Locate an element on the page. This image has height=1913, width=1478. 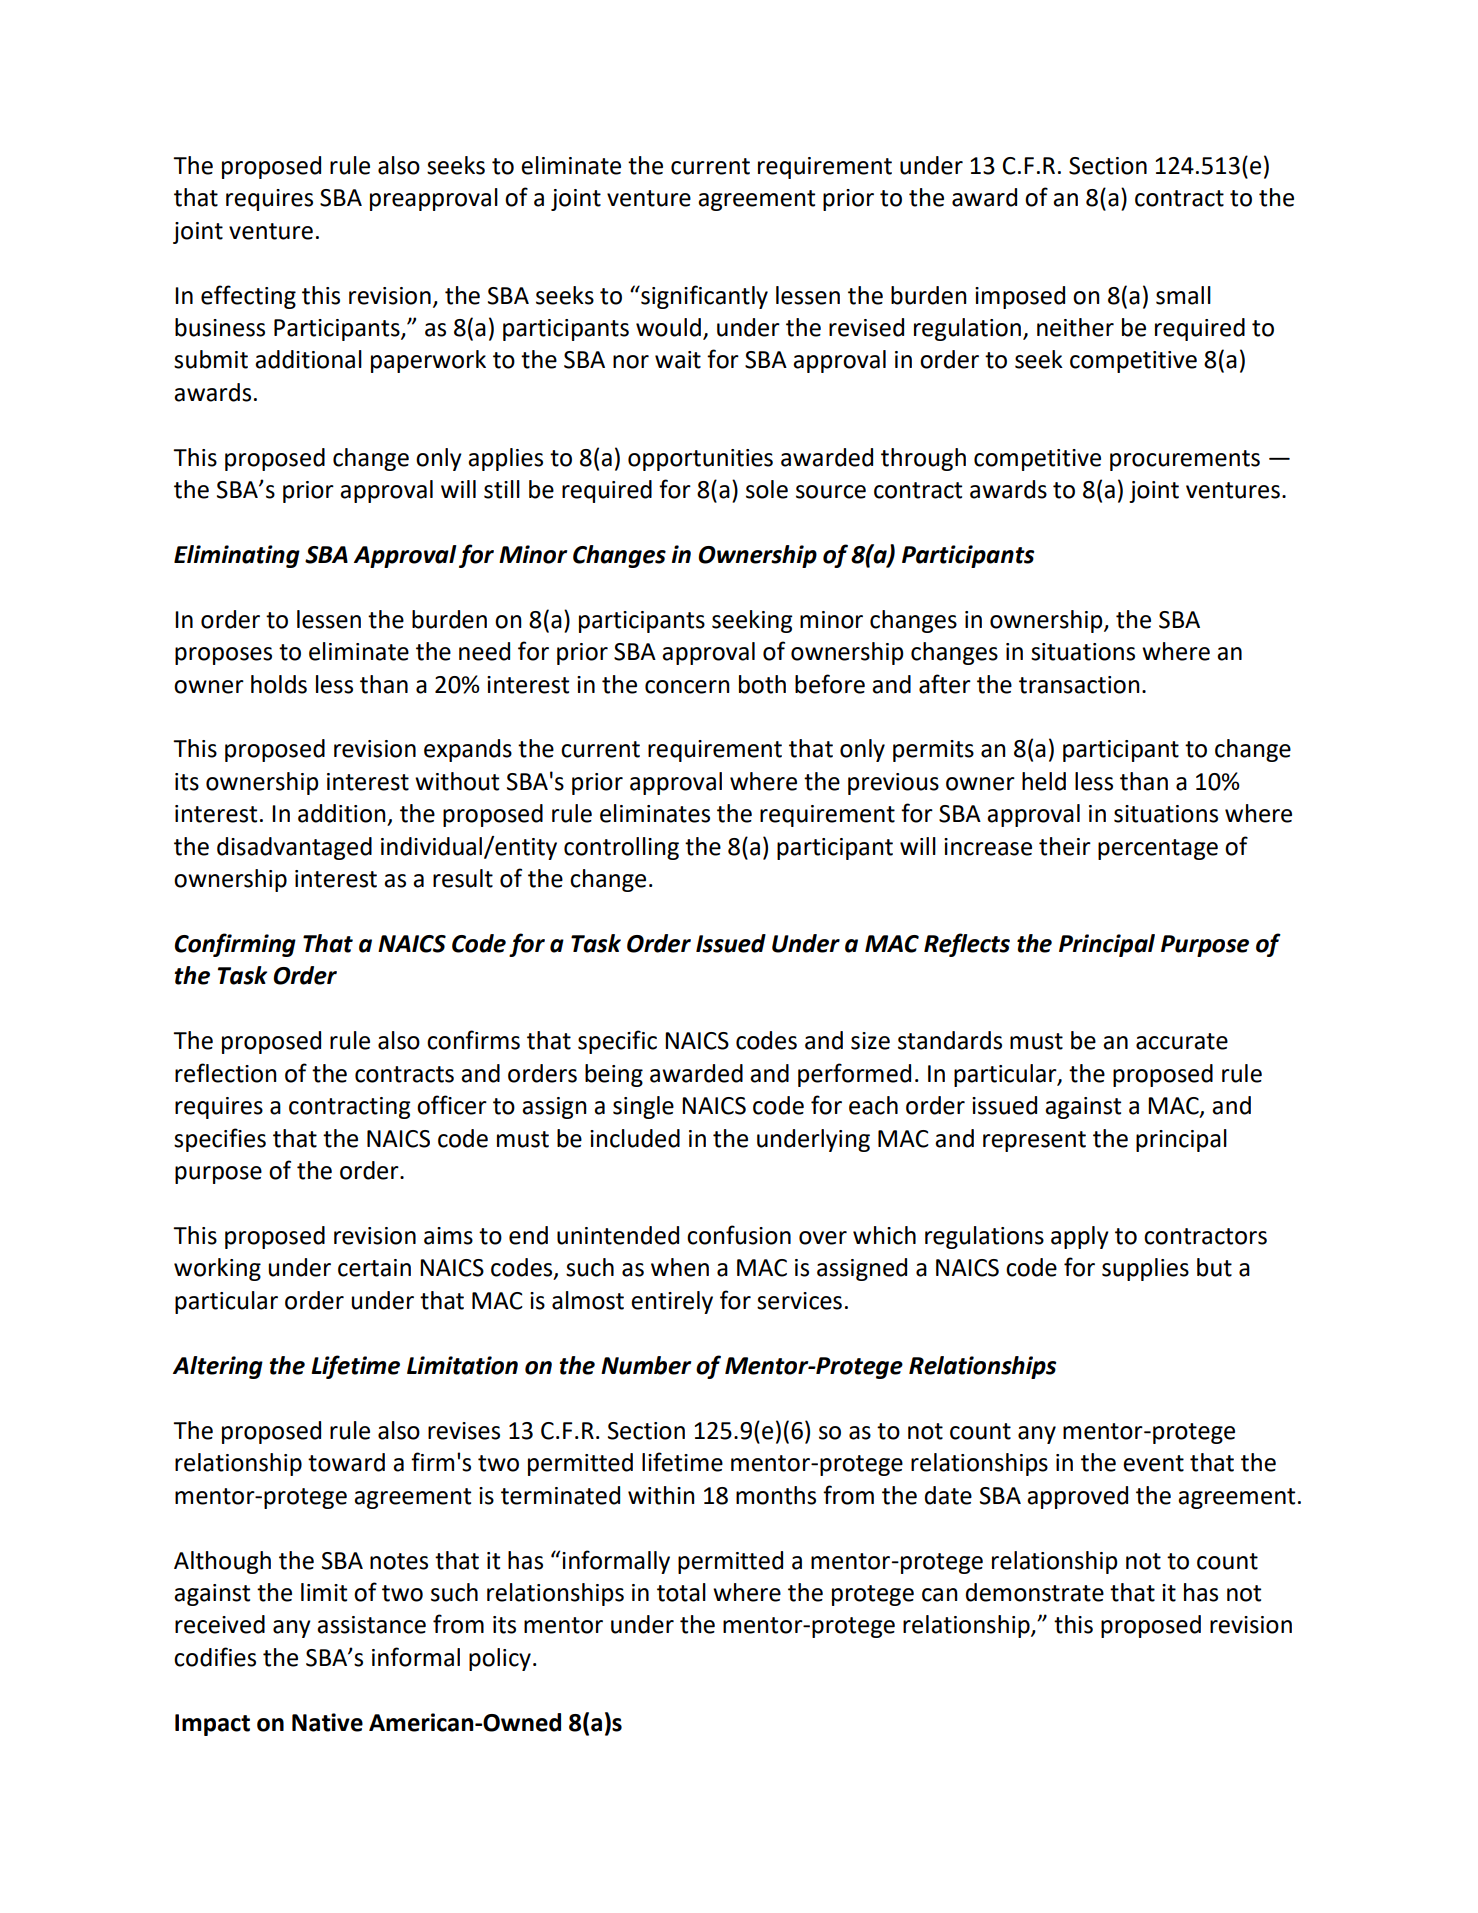
concern is located at coordinates (687, 687).
